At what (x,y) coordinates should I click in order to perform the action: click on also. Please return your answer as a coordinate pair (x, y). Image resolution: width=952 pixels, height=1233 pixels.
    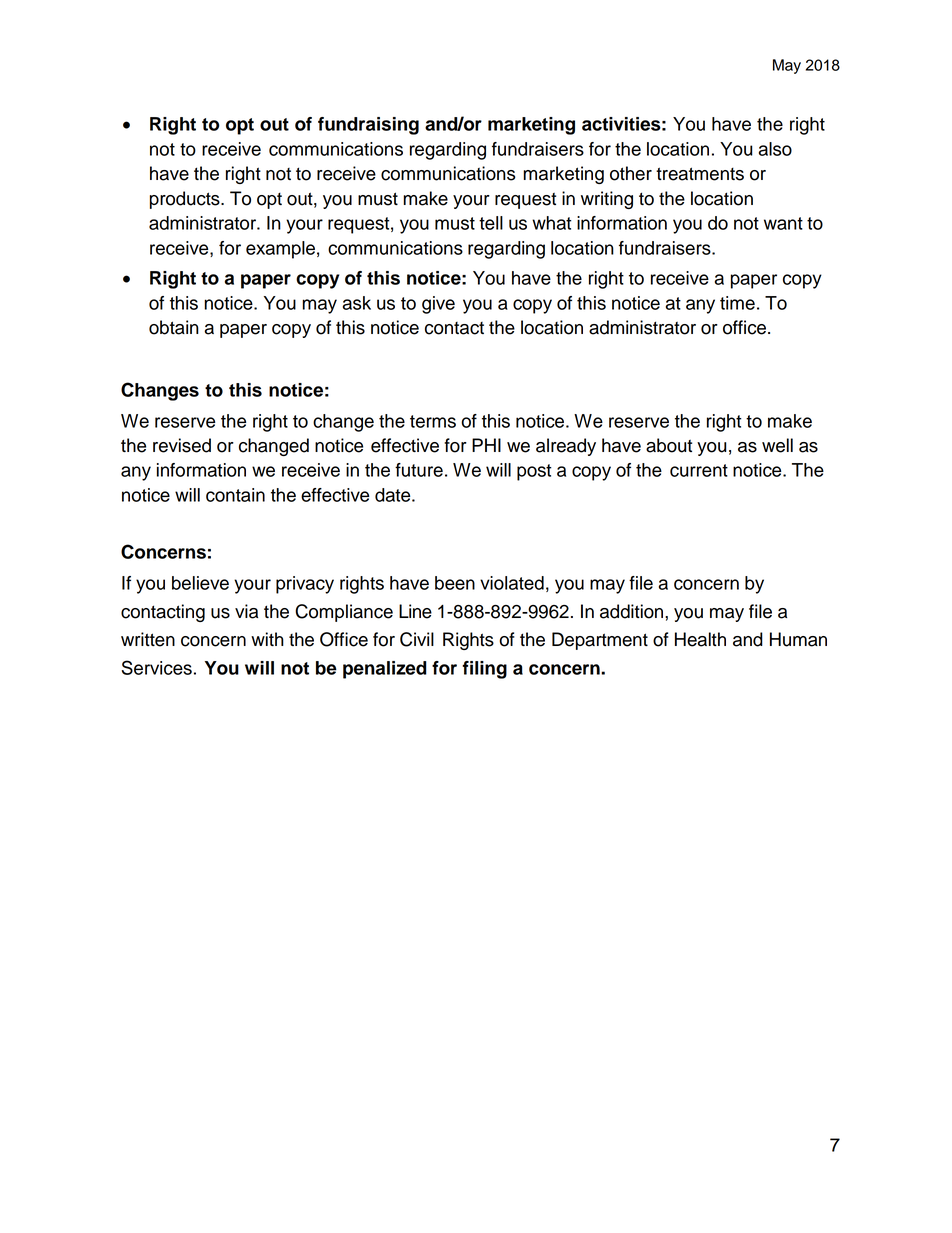
    Looking at the image, I should click on (775, 149).
